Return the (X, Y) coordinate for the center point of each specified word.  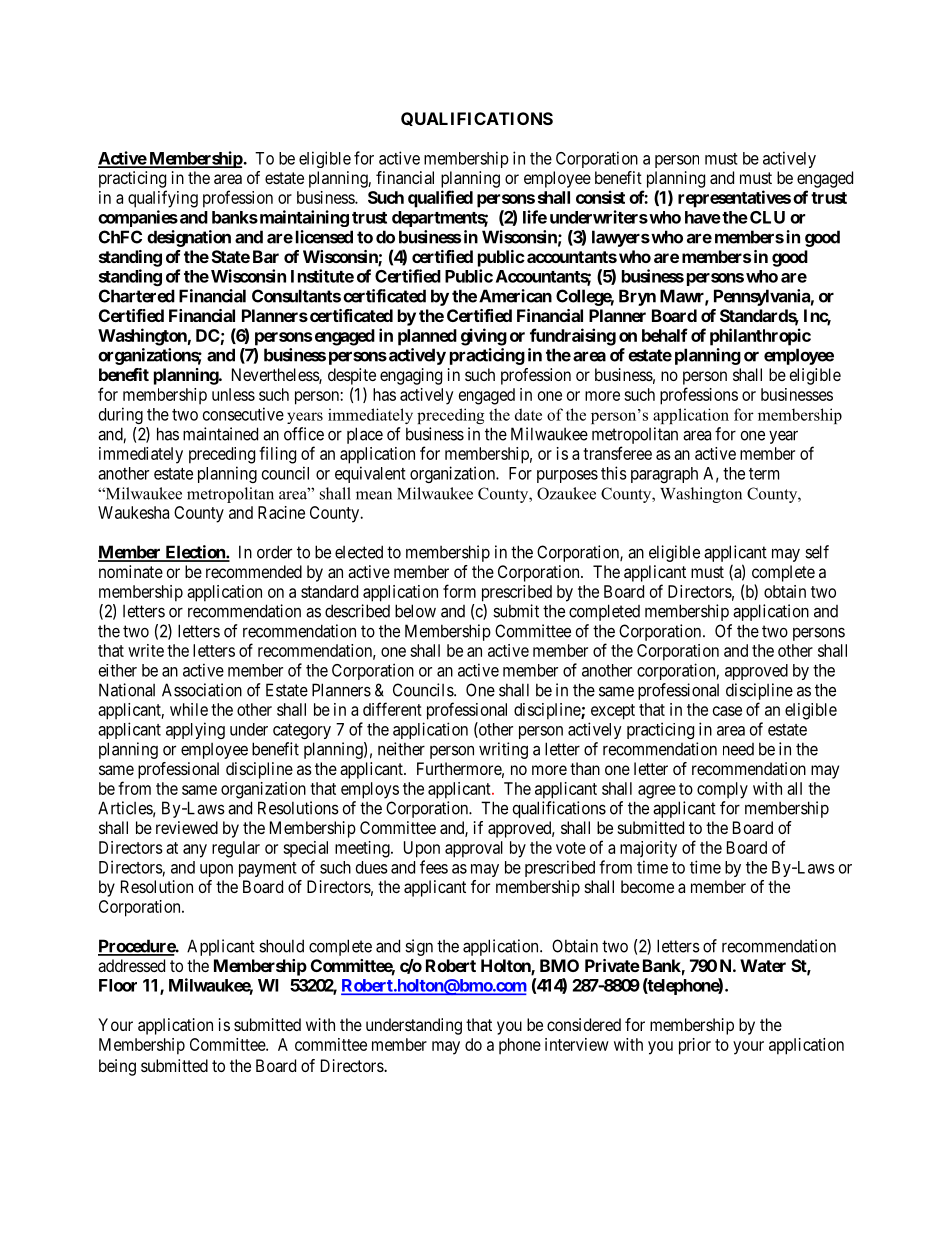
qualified (440, 199)
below (415, 611)
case (727, 711)
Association (202, 690)
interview (577, 1044)
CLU (767, 217)
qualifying (163, 199)
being (117, 1067)
